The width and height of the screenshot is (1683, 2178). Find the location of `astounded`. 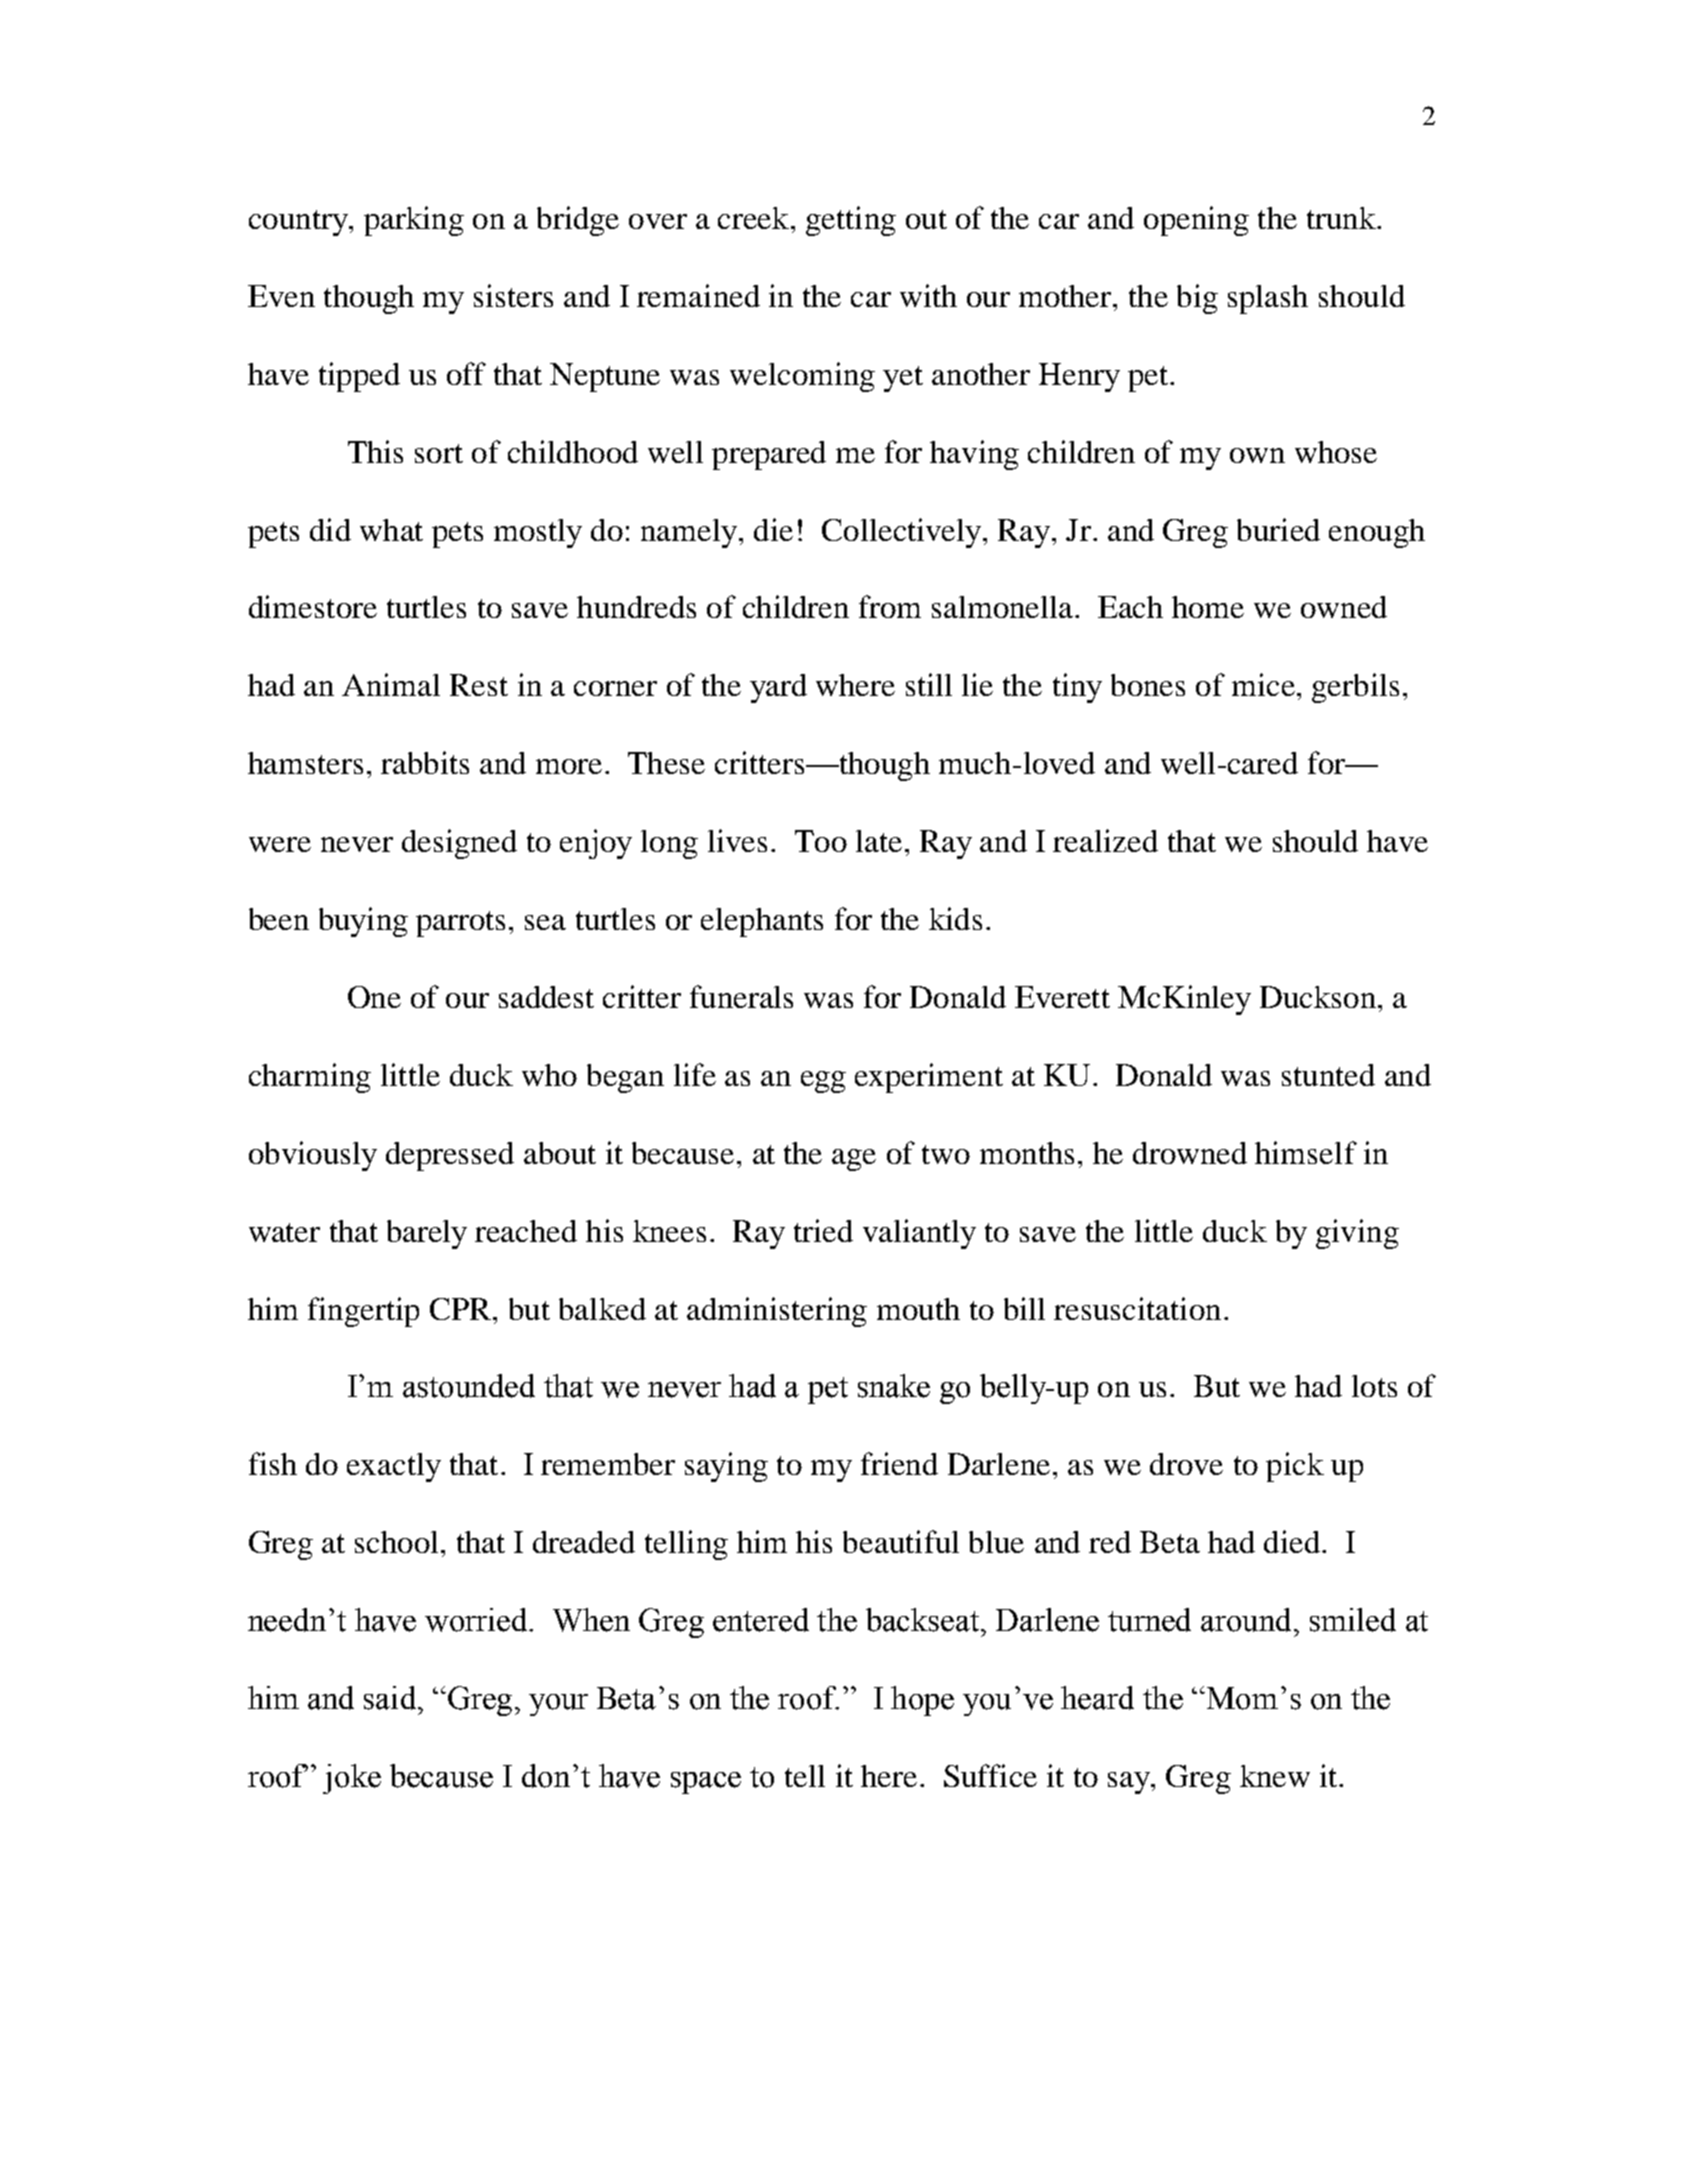

astounded is located at coordinates (469, 1386).
